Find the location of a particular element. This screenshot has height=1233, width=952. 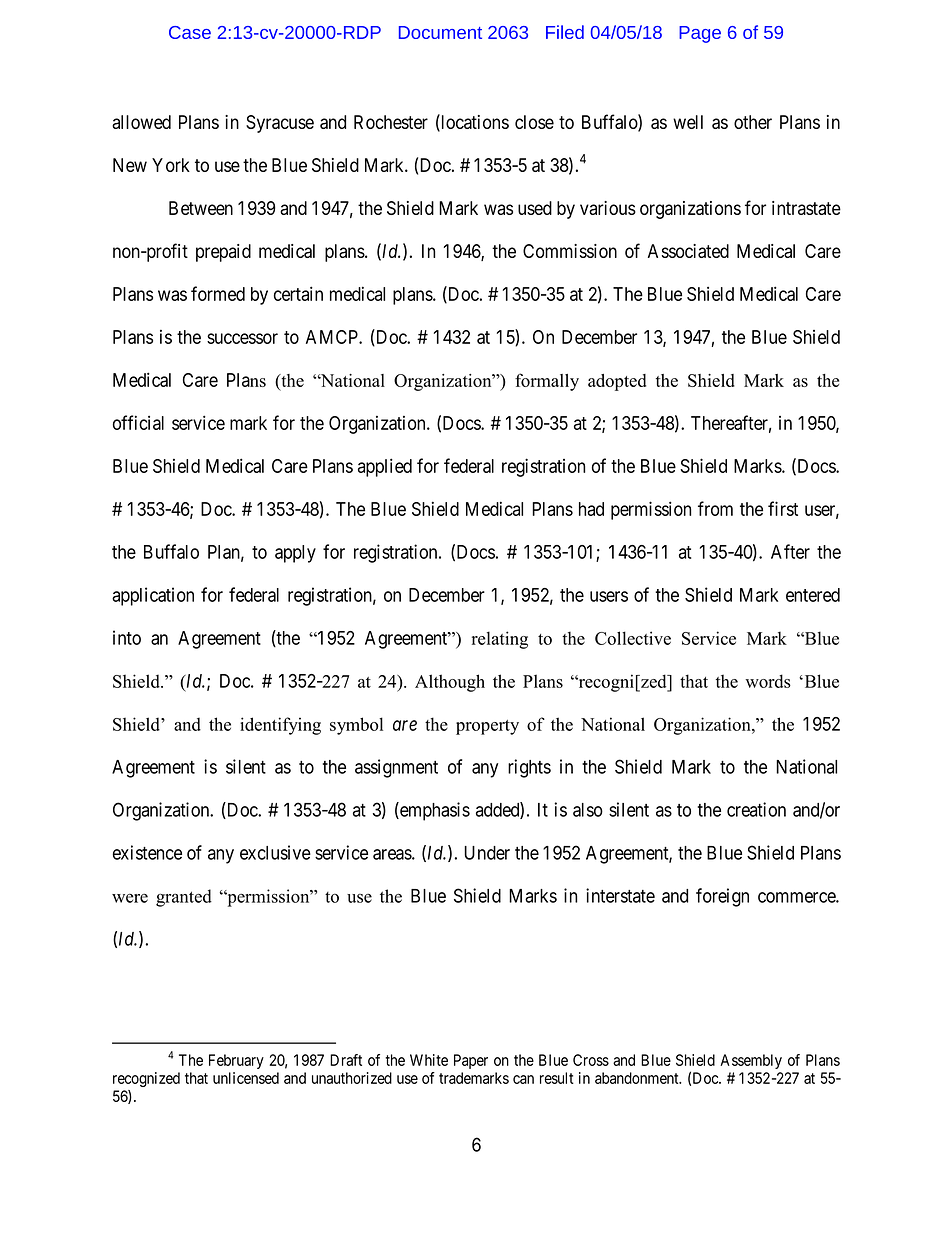

application is located at coordinates (153, 596).
